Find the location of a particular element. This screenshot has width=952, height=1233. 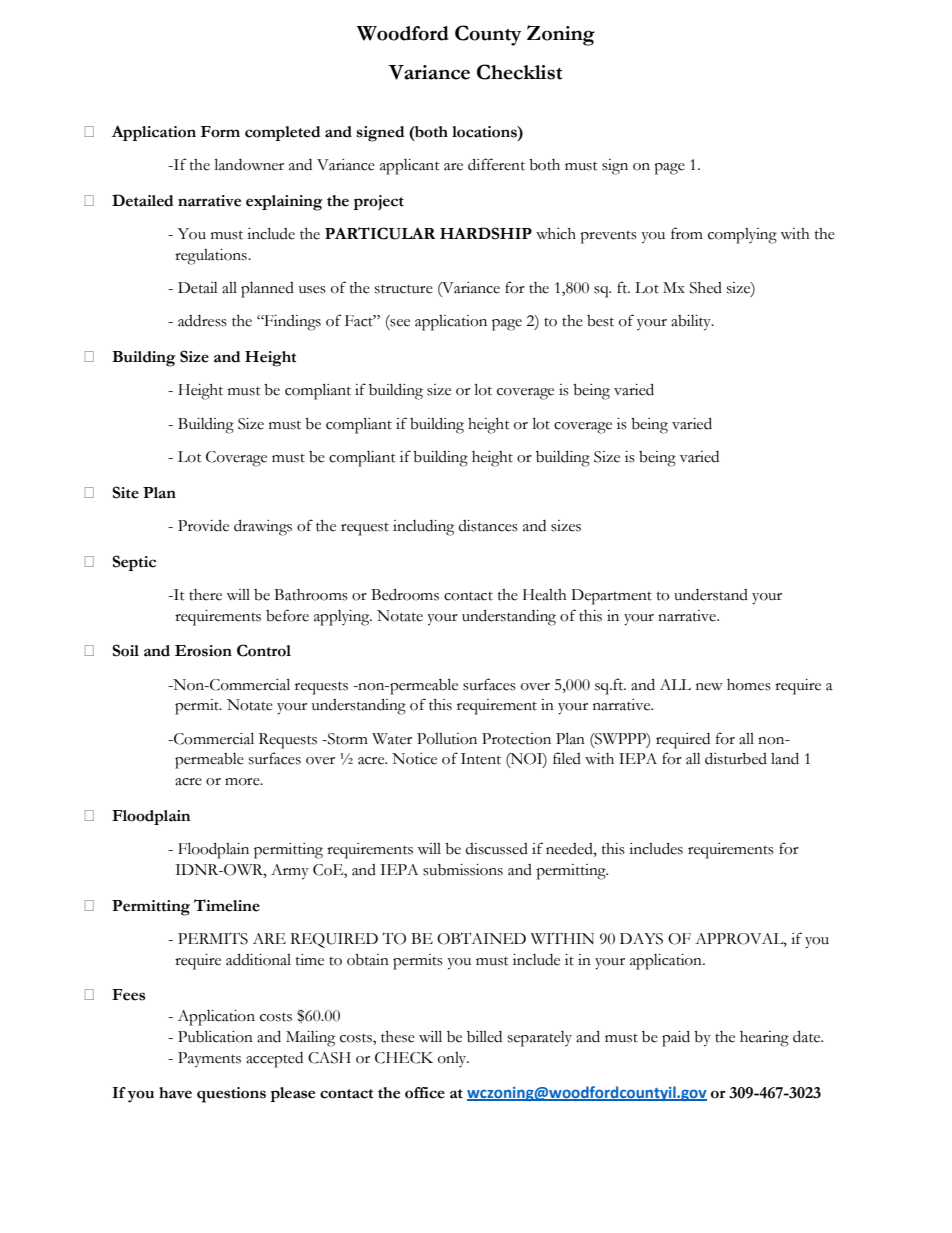

Form is located at coordinates (220, 132).
